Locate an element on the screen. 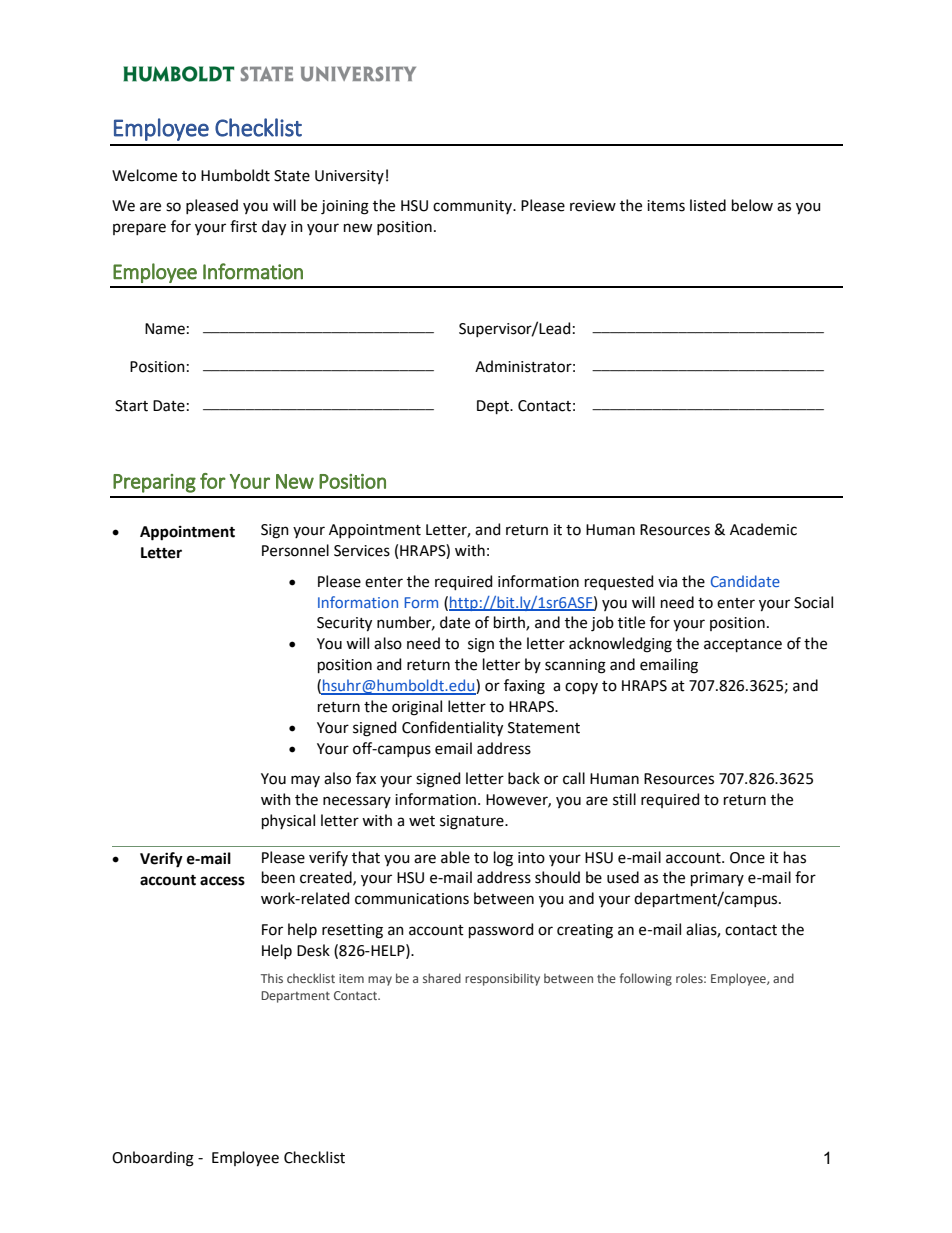  Preparing is located at coordinates (154, 483).
